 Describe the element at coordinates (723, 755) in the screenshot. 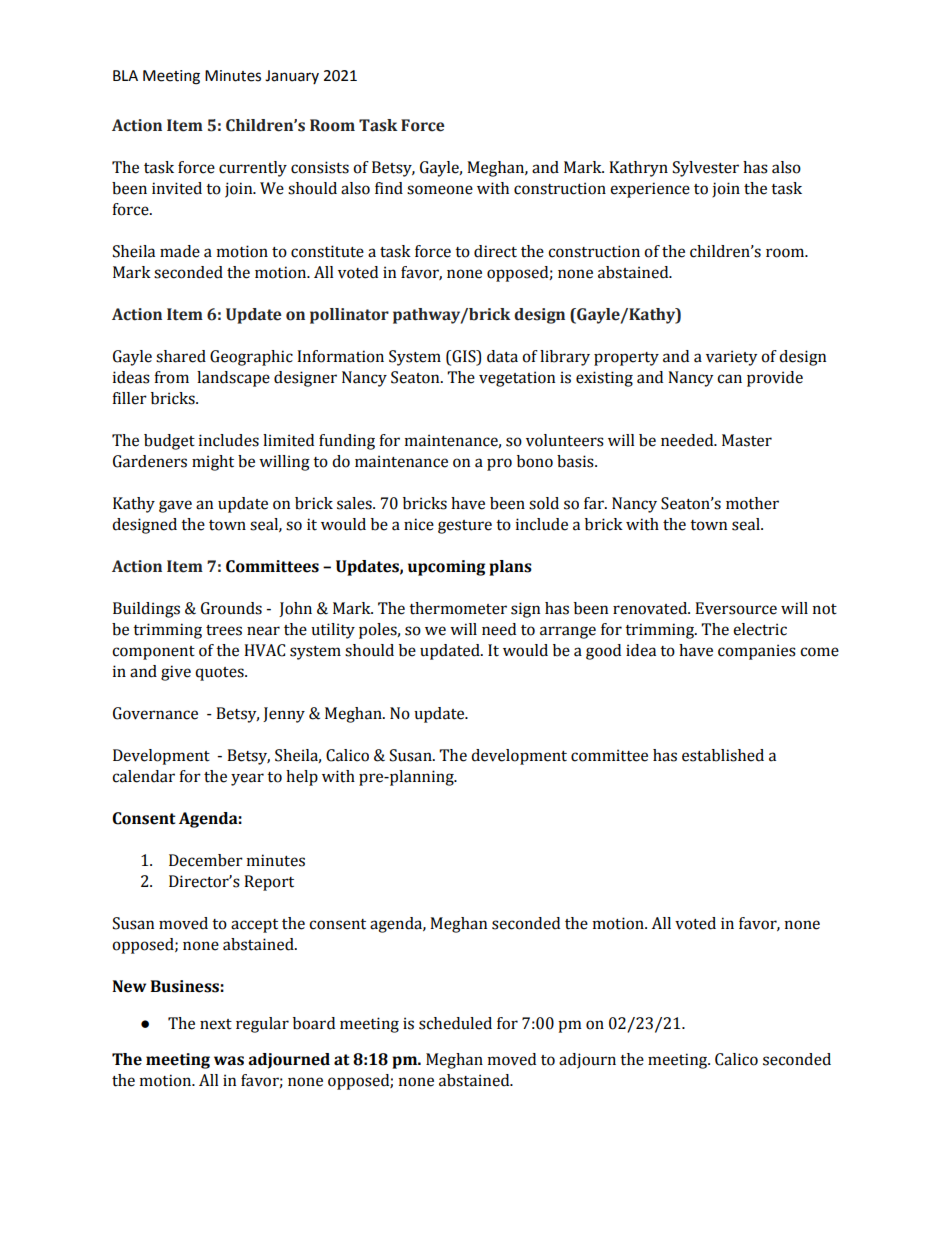

I see `established` at that location.
